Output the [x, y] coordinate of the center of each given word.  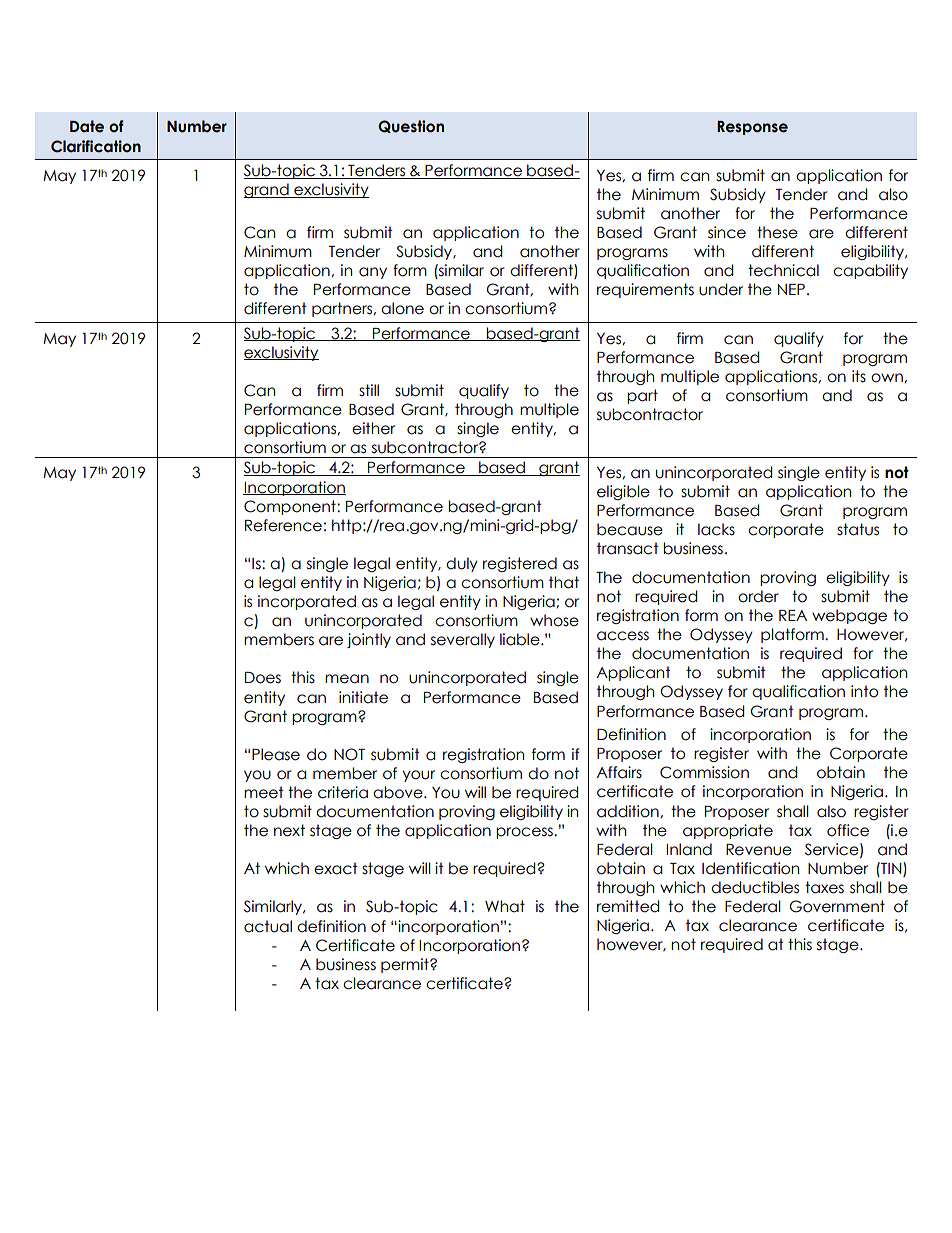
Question [411, 126]
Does [263, 678]
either [373, 428]
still [369, 390]
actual [268, 926]
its [859, 376]
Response [752, 128]
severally [463, 640]
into [864, 691]
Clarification [96, 146]
